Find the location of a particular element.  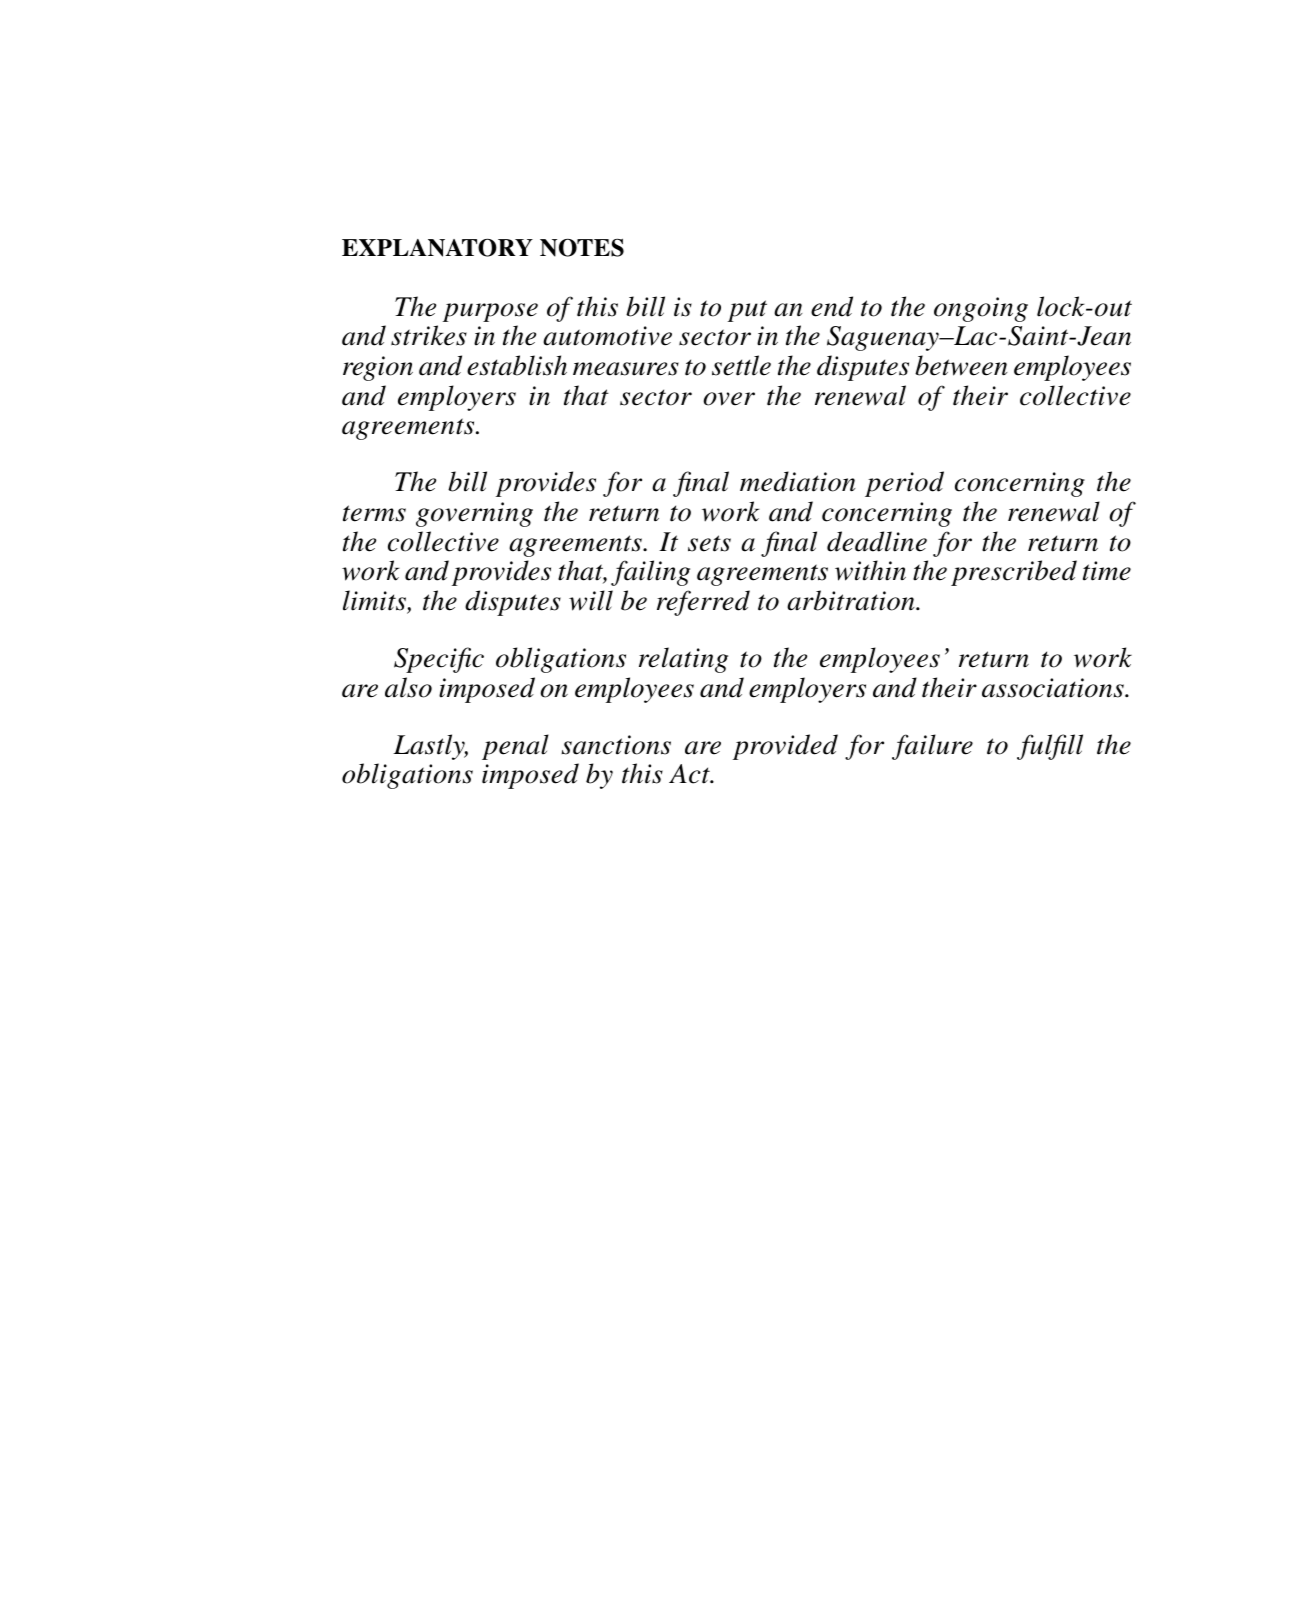

terms is located at coordinates (374, 513).
